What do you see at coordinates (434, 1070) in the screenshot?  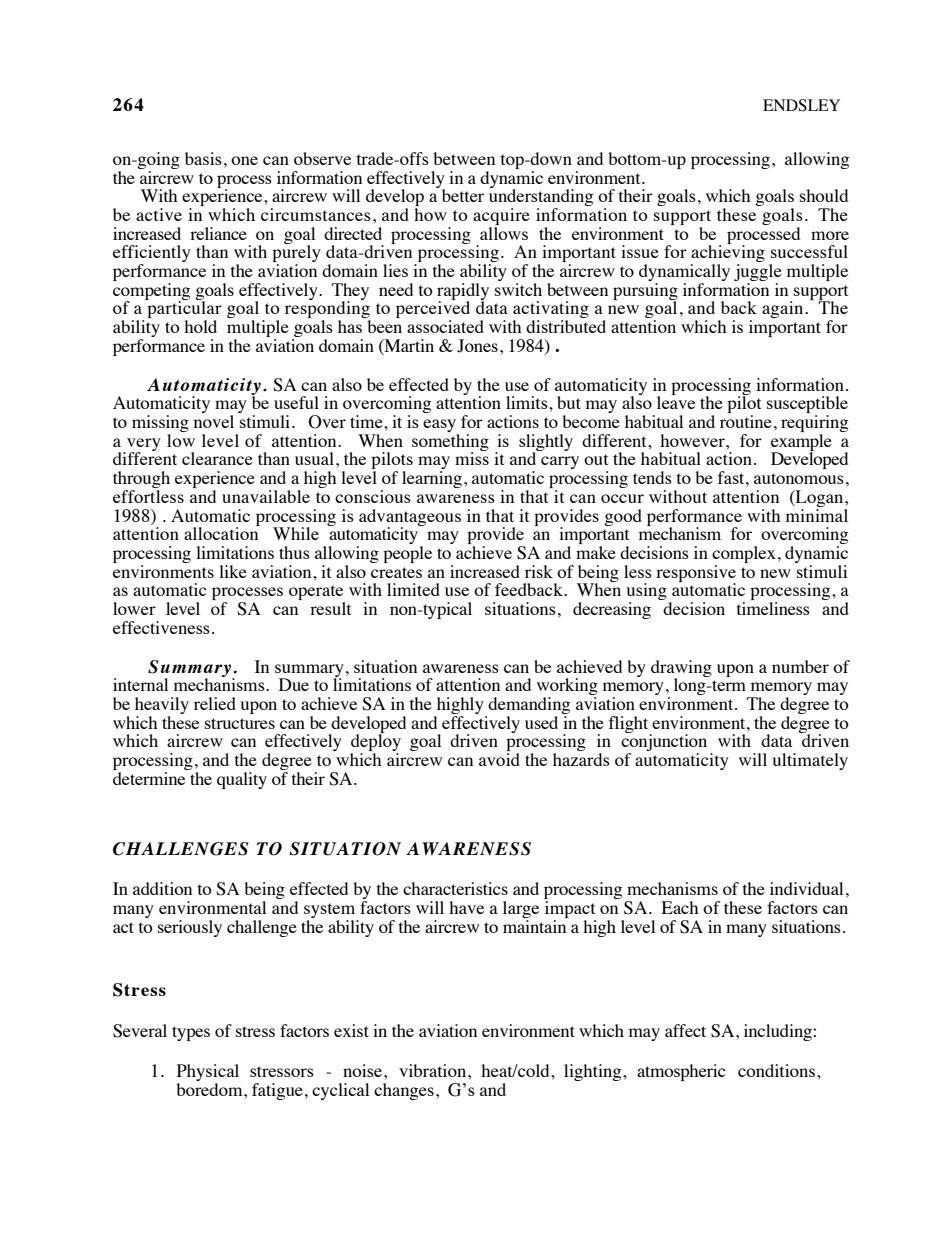 I see `vibration` at bounding box center [434, 1070].
